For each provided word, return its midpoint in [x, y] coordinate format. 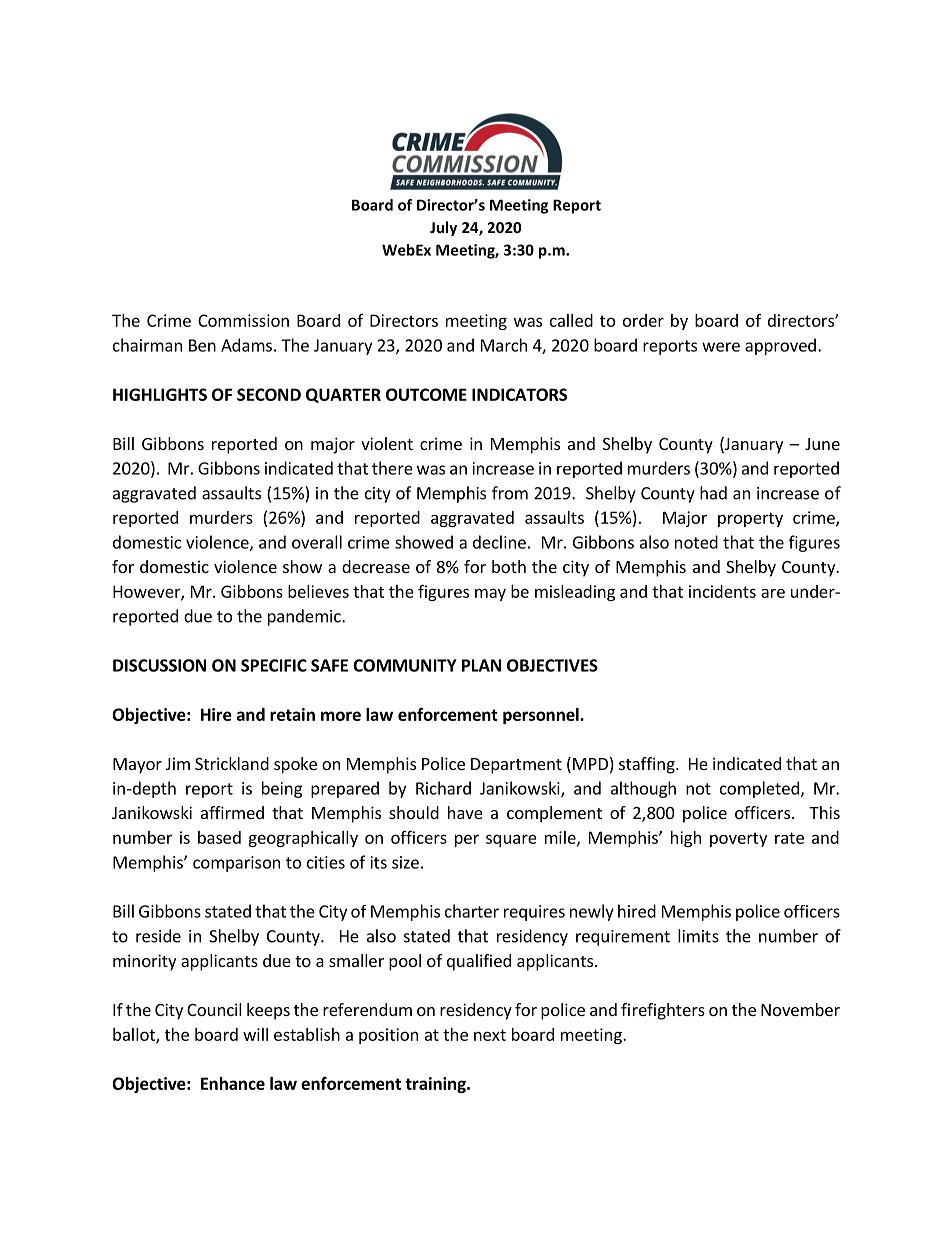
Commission [243, 320]
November [800, 1009]
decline [499, 542]
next [490, 1035]
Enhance [233, 1083]
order [643, 320]
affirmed [232, 812]
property [750, 519]
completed [759, 789]
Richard [443, 788]
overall [317, 542]
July [443, 228]
